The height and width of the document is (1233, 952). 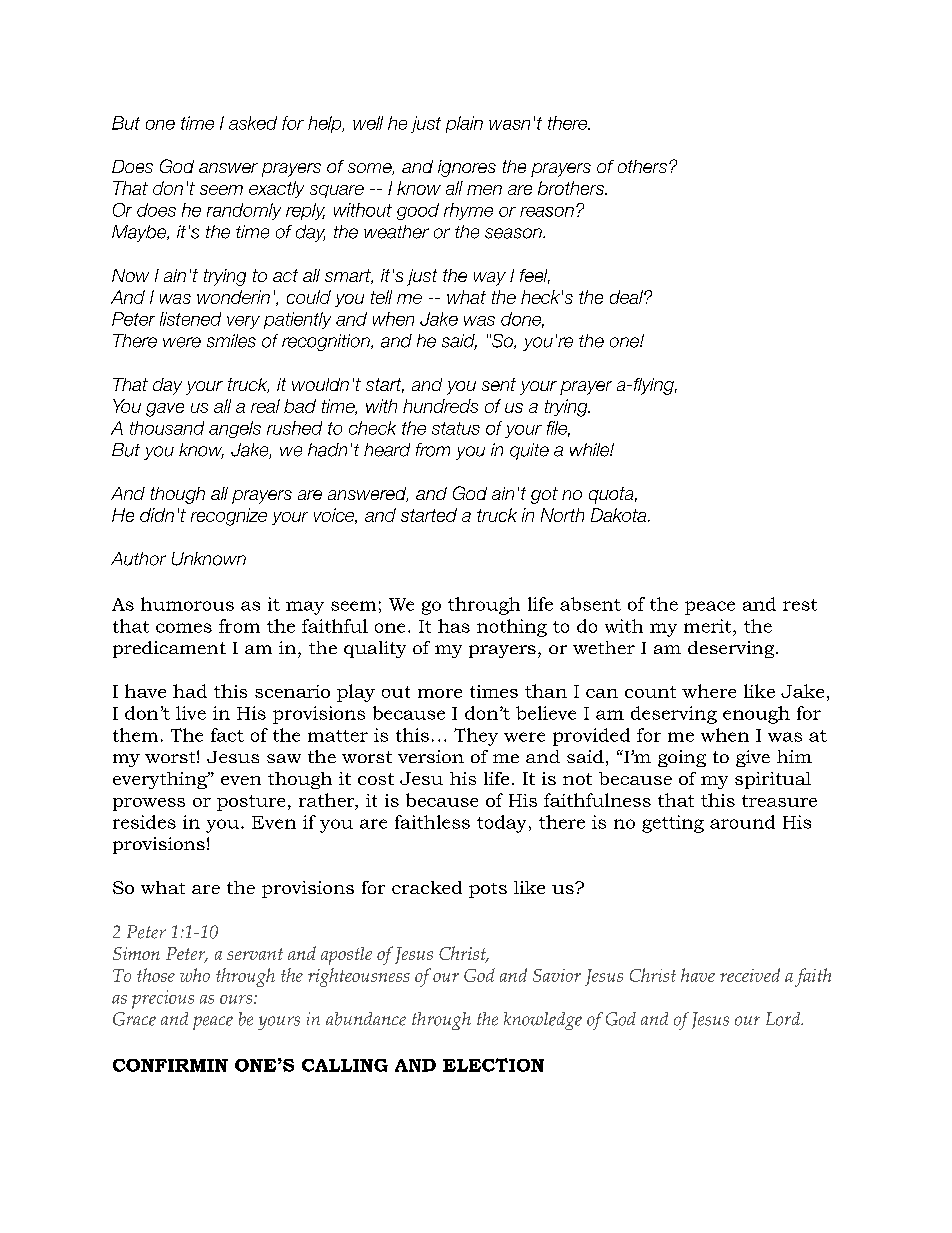 I want to click on Dakota, so click(x=620, y=515).
